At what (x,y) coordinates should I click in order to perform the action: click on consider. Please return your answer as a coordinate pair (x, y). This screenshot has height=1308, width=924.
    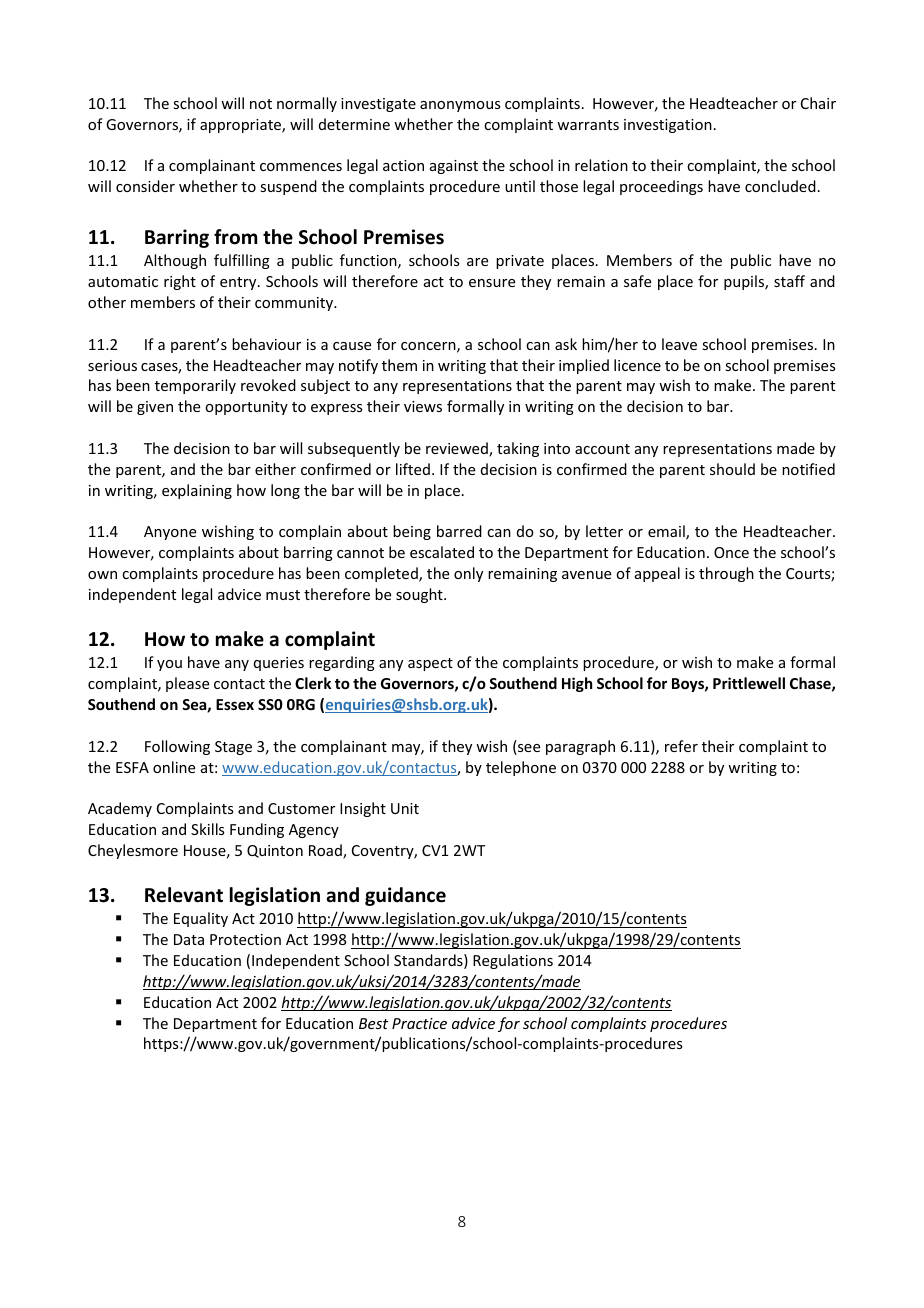
    Looking at the image, I should click on (145, 186).
